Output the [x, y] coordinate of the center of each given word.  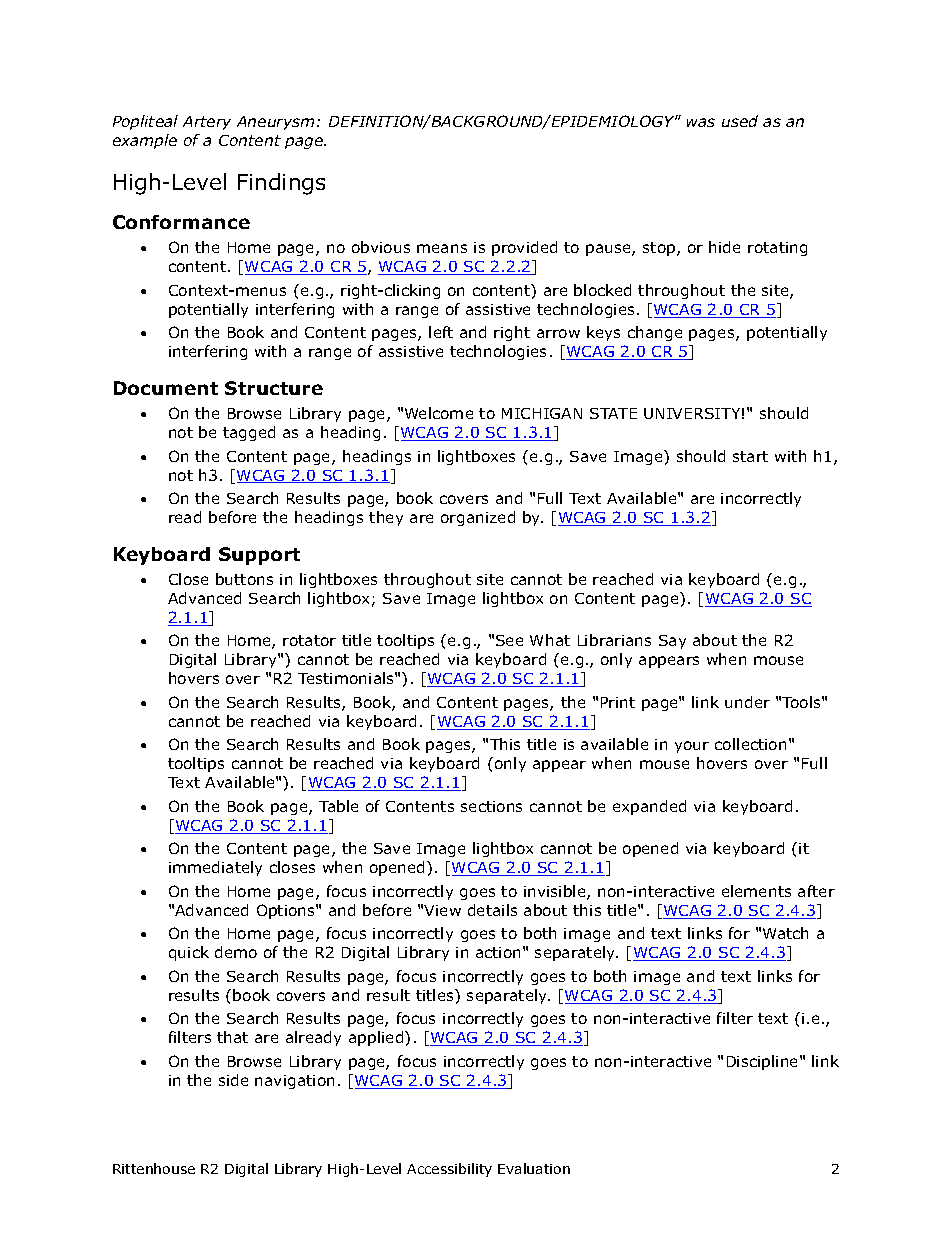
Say [672, 642]
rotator [309, 640]
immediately [215, 868]
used [740, 121]
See [509, 640]
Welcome [439, 413]
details [492, 910]
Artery [207, 123]
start [750, 456]
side [233, 1080]
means [442, 248]
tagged [249, 433]
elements [756, 891]
